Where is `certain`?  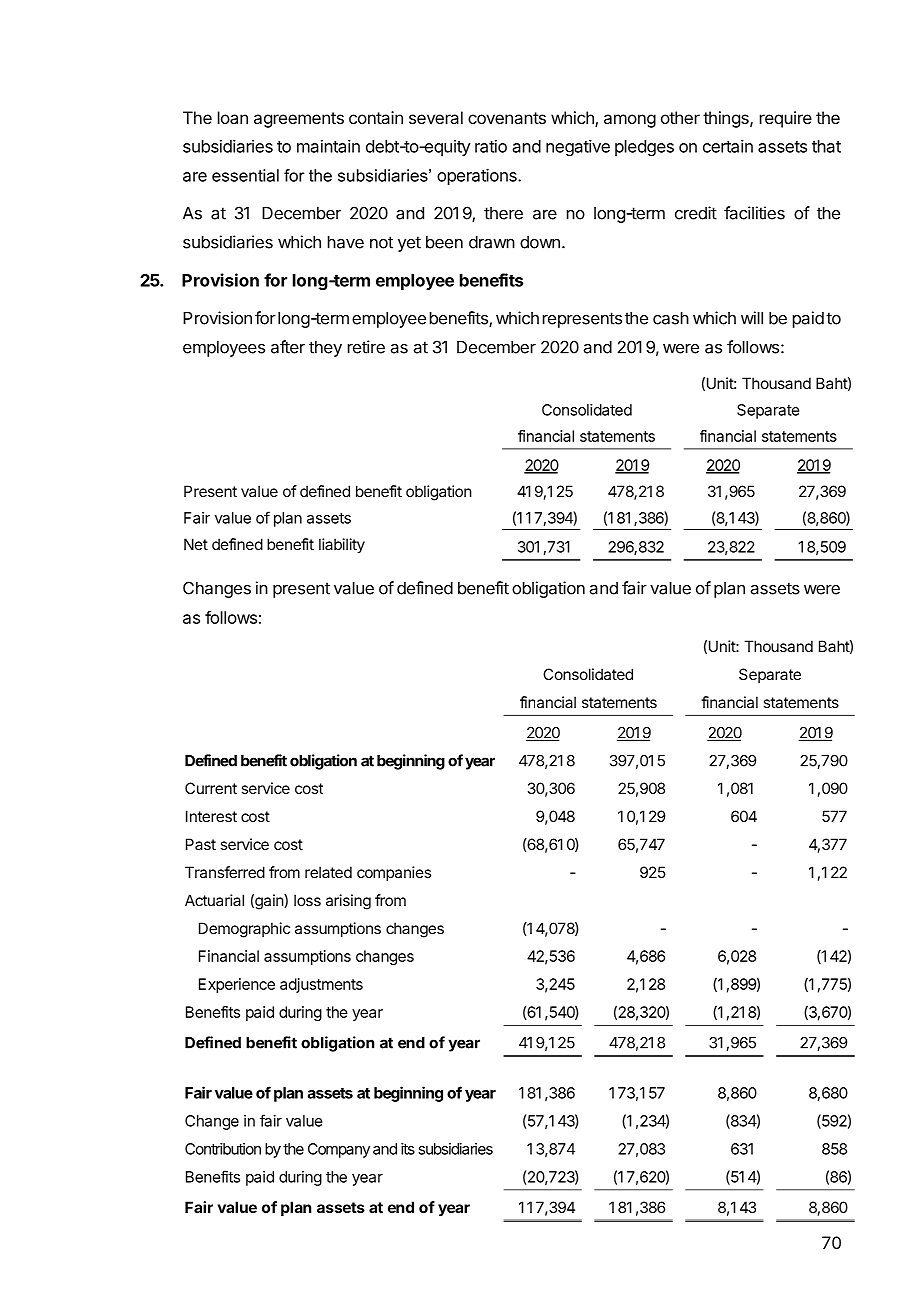 certain is located at coordinates (728, 146).
